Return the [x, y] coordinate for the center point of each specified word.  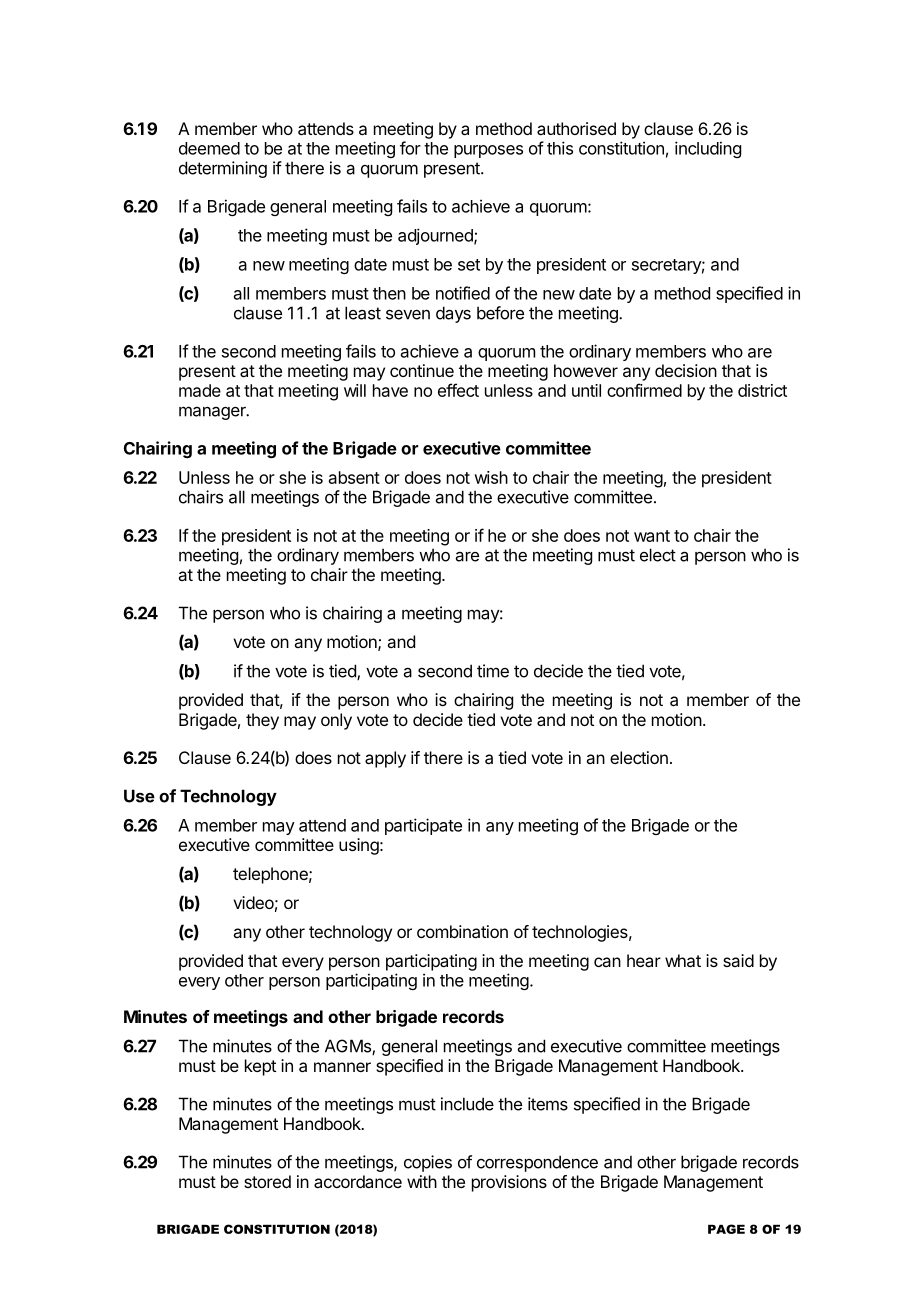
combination [462, 931]
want [652, 536]
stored [267, 1181]
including [708, 149]
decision [686, 370]
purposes [488, 151]
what [683, 960]
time [493, 671]
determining [223, 169]
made [200, 390]
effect [458, 390]
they [262, 721]
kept [260, 1067]
